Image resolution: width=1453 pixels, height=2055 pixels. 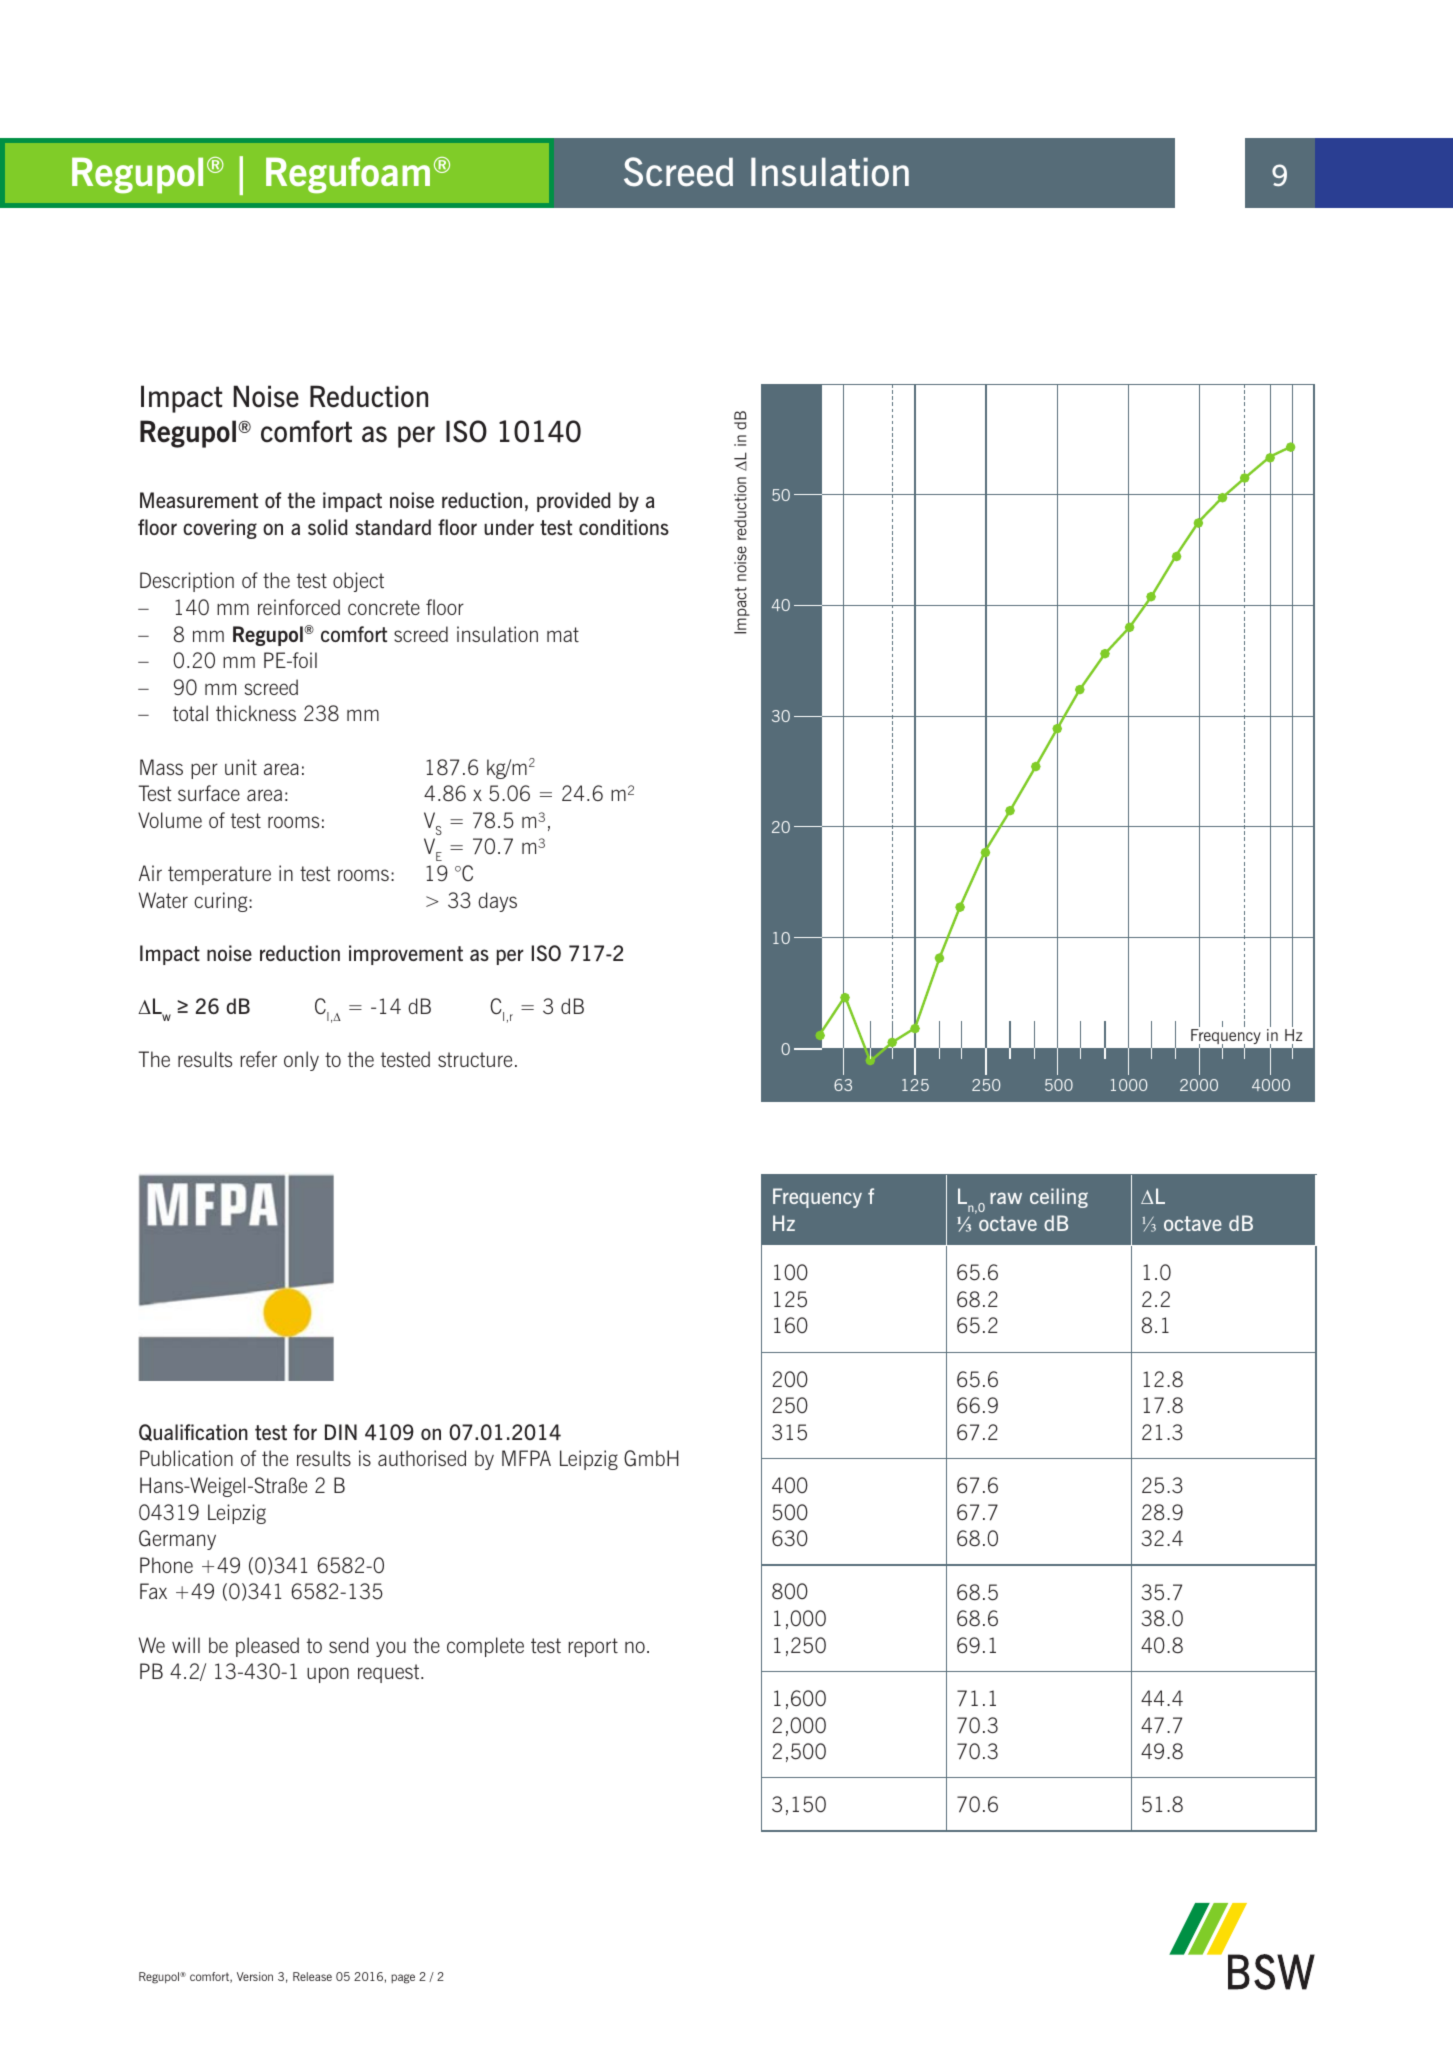 I want to click on ceiling, so click(x=1059, y=1198).
